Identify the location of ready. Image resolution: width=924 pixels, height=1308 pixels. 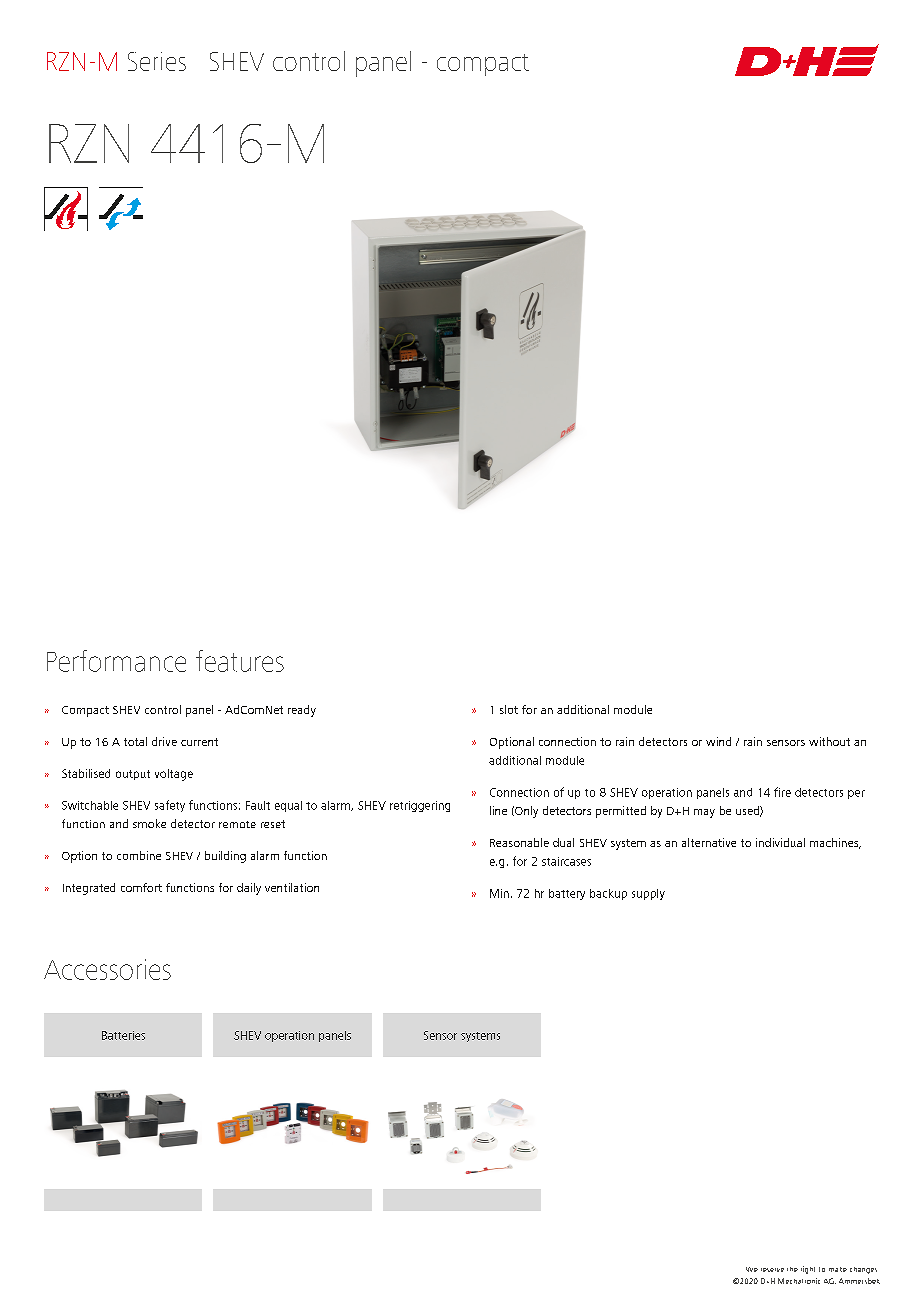
(302, 711).
